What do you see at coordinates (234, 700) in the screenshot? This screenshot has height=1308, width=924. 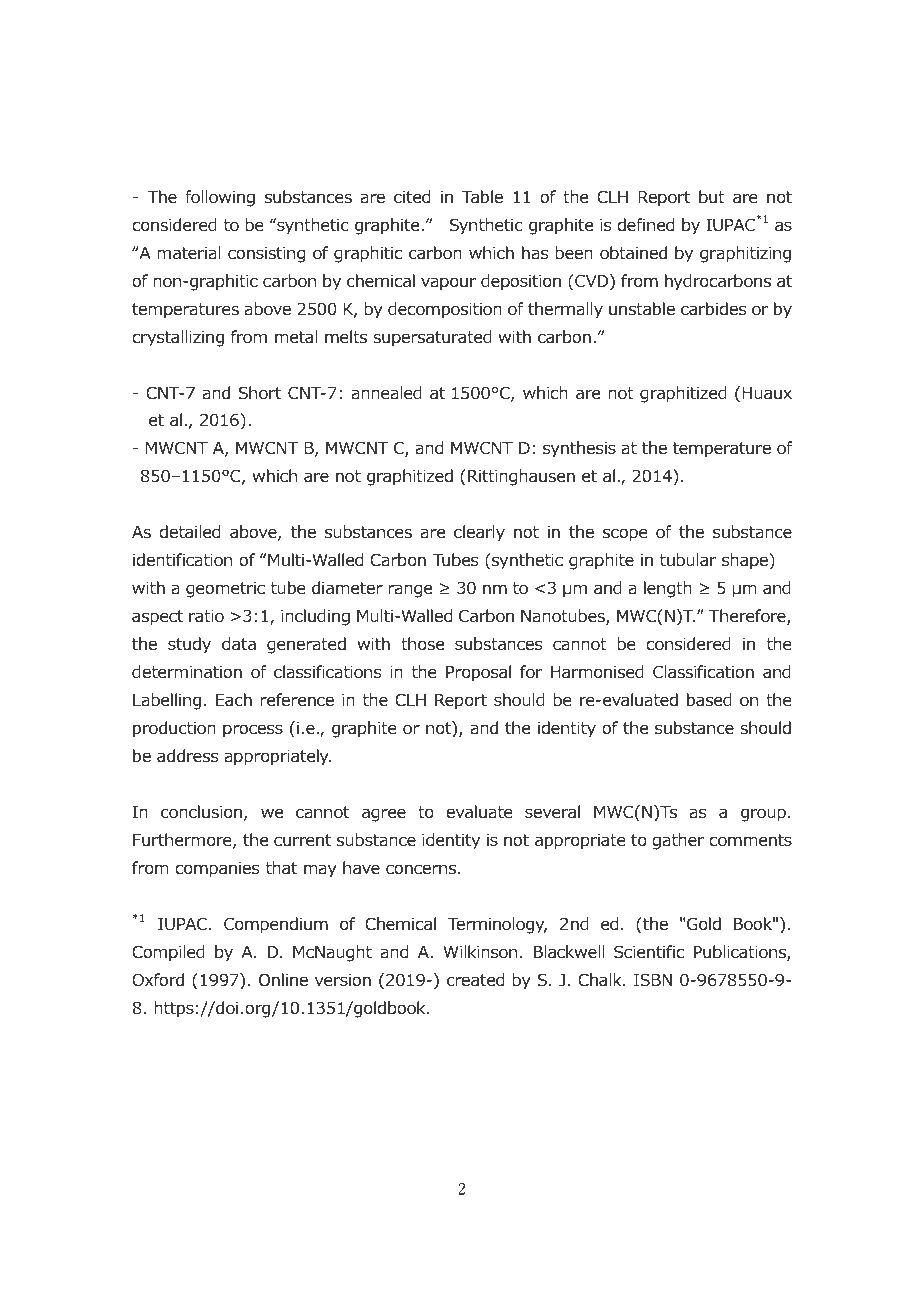 I see `Each` at bounding box center [234, 700].
